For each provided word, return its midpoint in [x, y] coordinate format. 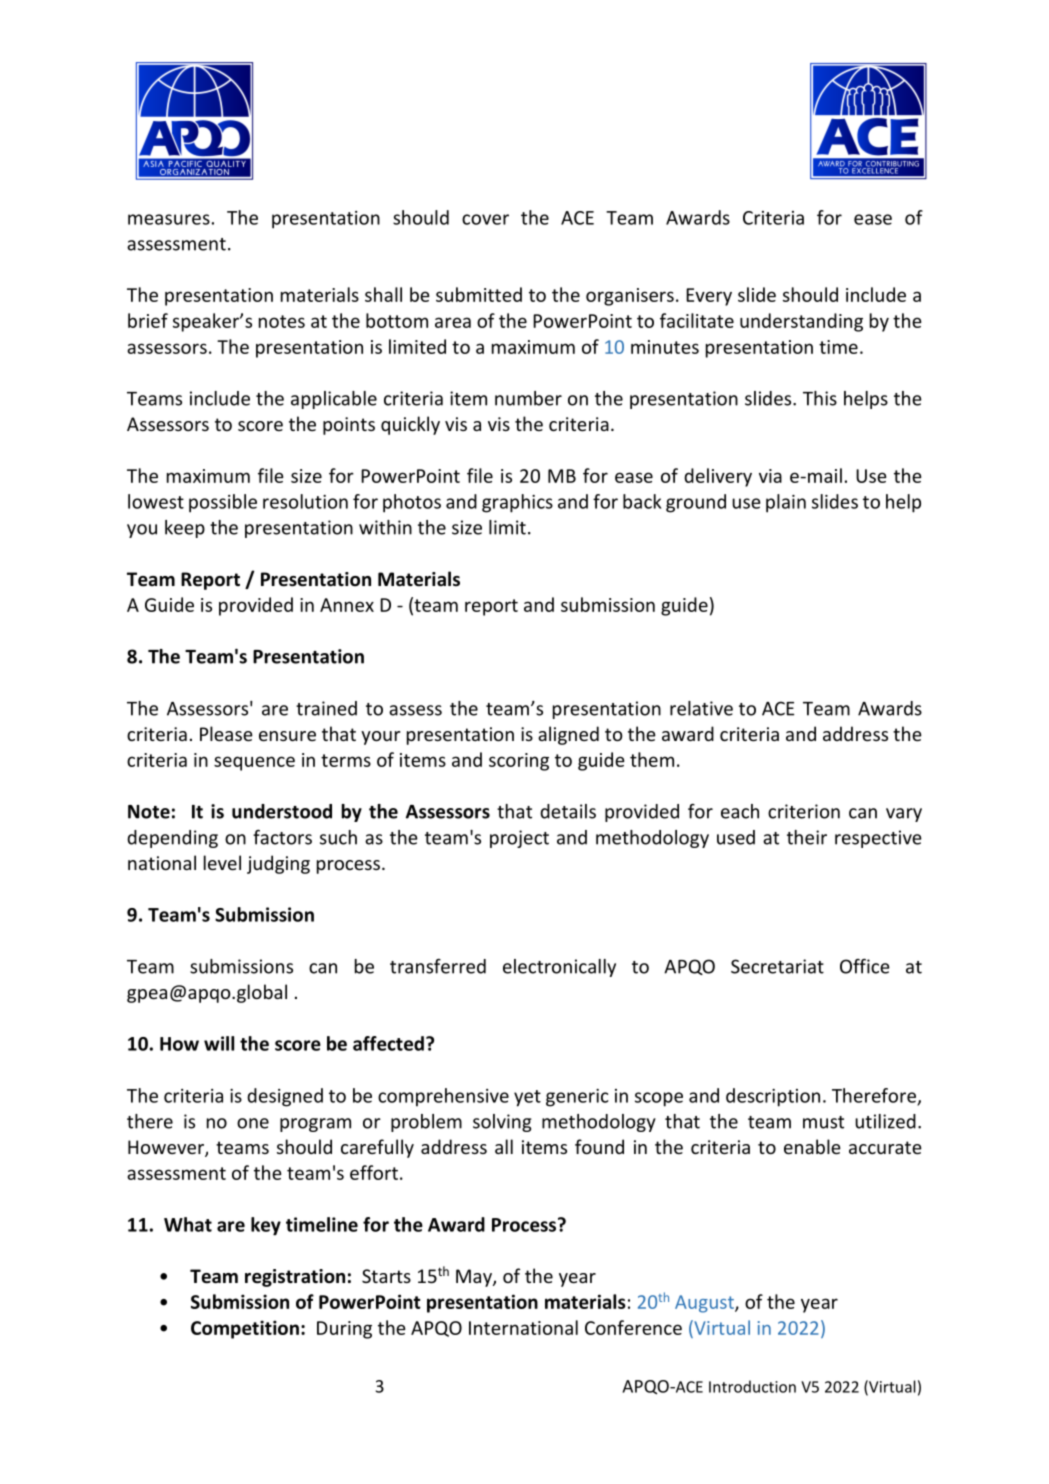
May [475, 1278]
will [219, 1043]
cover [485, 219]
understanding [801, 322]
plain [786, 503]
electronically [559, 968]
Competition [245, 1329]
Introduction [752, 1386]
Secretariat [777, 966]
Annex [347, 605]
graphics [517, 503]
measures [169, 219]
